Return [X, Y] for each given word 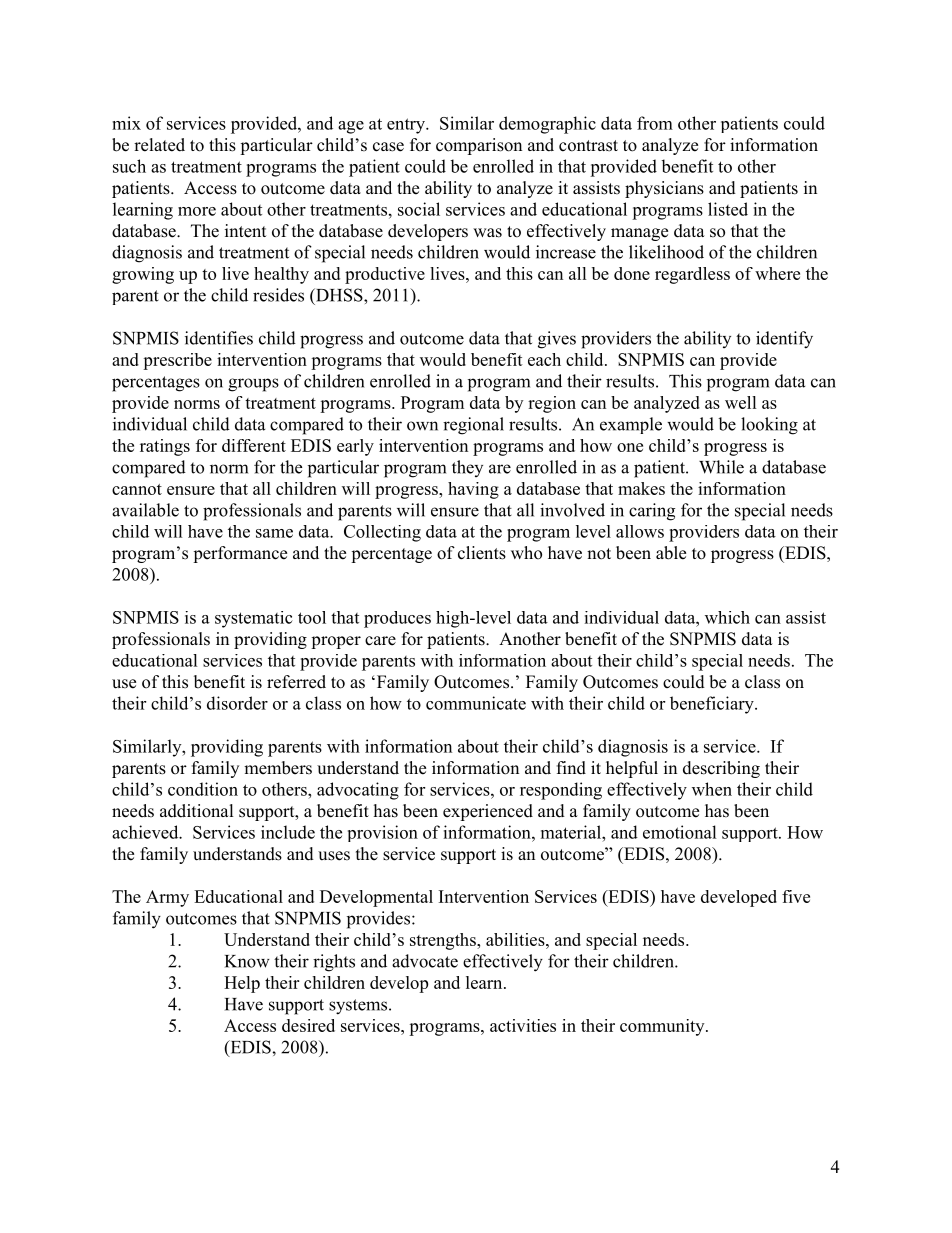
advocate [425, 961]
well [741, 402]
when [712, 789]
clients [482, 553]
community [663, 1027]
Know [247, 961]
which [727, 617]
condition [203, 789]
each [544, 359]
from [655, 123]
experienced [488, 812]
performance [240, 554]
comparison [479, 146]
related [159, 145]
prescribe [177, 361]
